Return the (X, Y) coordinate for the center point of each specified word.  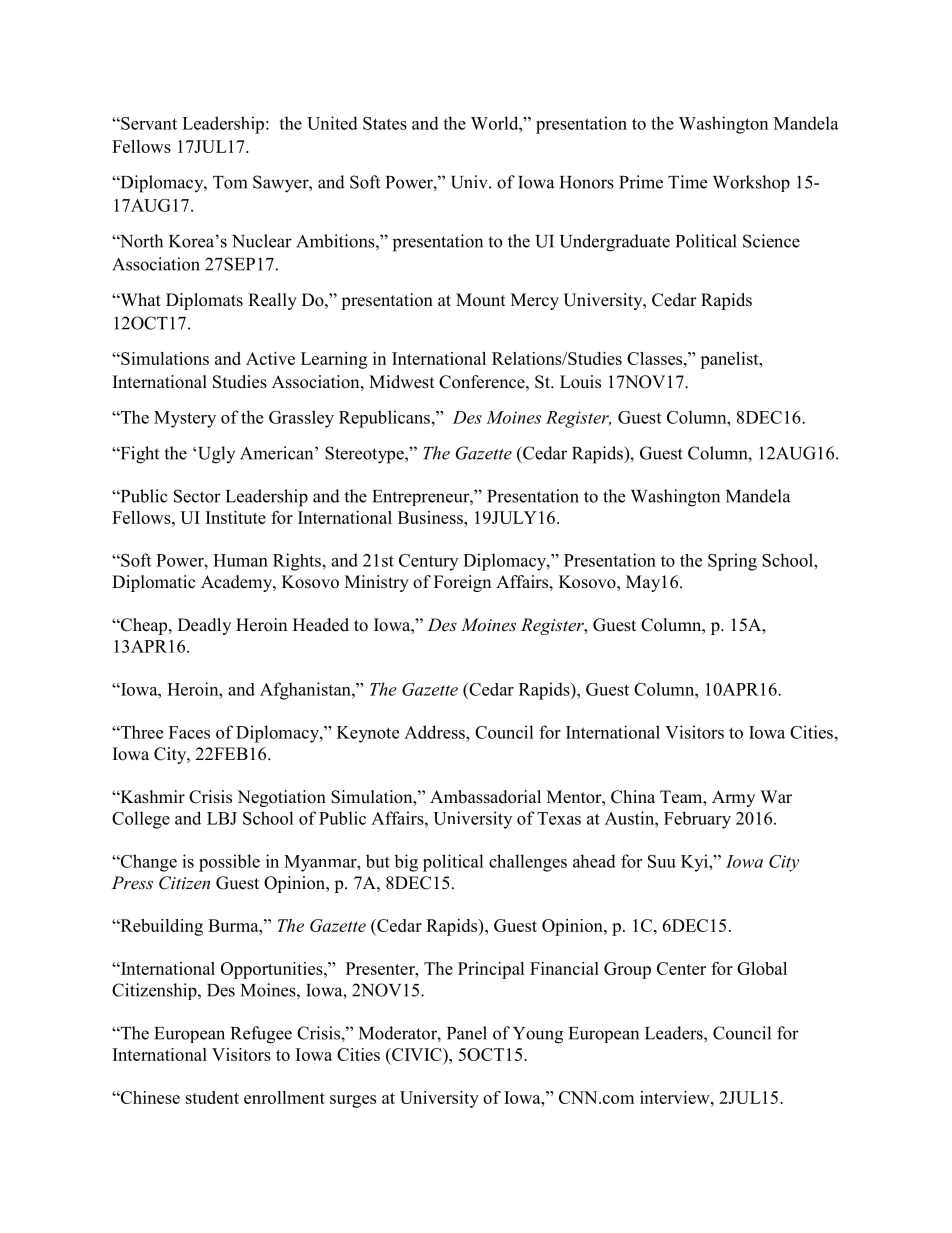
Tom (230, 182)
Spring (732, 562)
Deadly (204, 626)
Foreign (462, 583)
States (385, 123)
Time (687, 182)
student (212, 1097)
